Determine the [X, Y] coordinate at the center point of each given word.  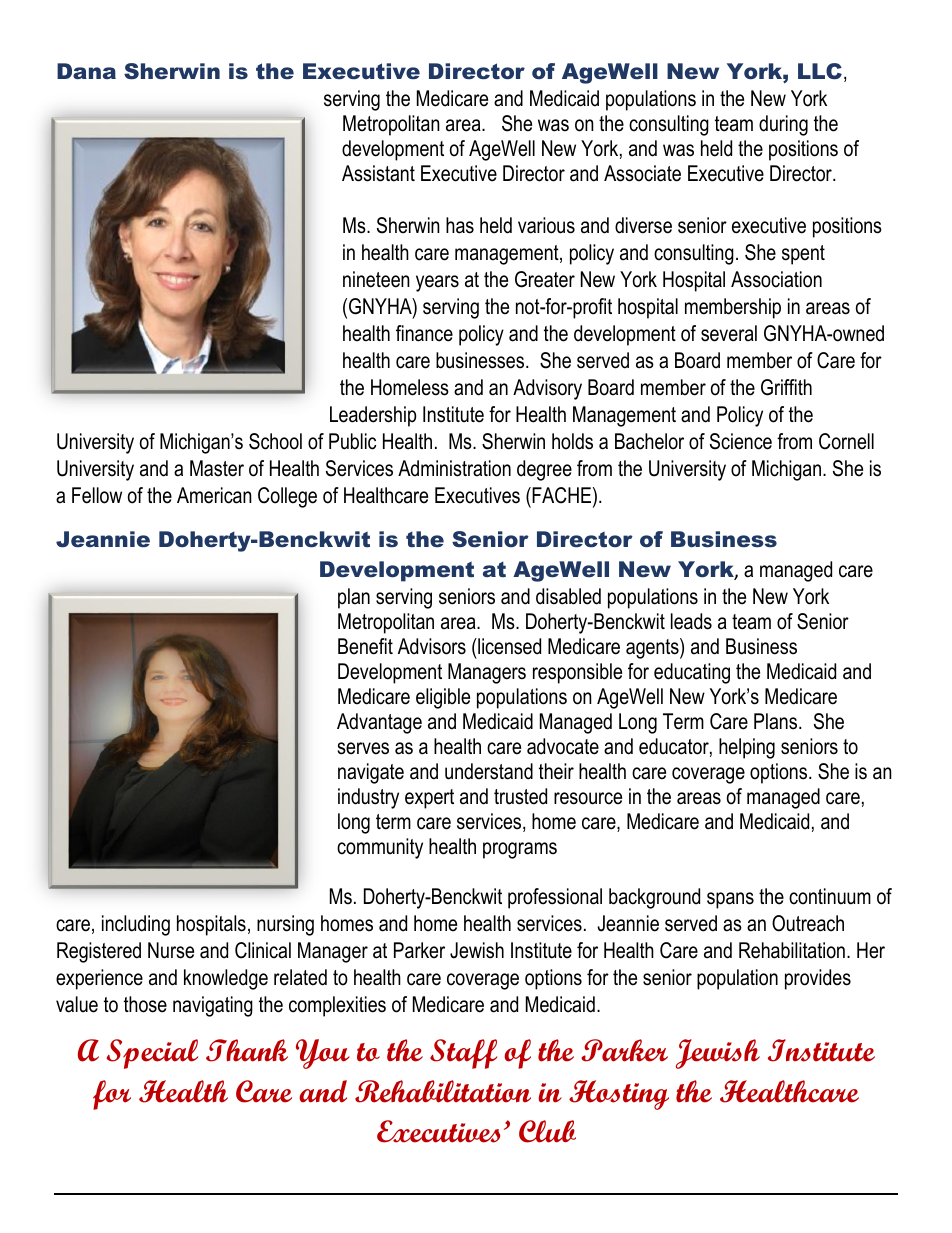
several [729, 333]
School [275, 441]
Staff [463, 1054]
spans [730, 900]
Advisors [432, 646]
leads [691, 621]
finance [424, 333]
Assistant [378, 173]
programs [520, 850]
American [214, 495]
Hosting [619, 1095]
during [783, 125]
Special [152, 1054]
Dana [86, 71]
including [136, 925]
